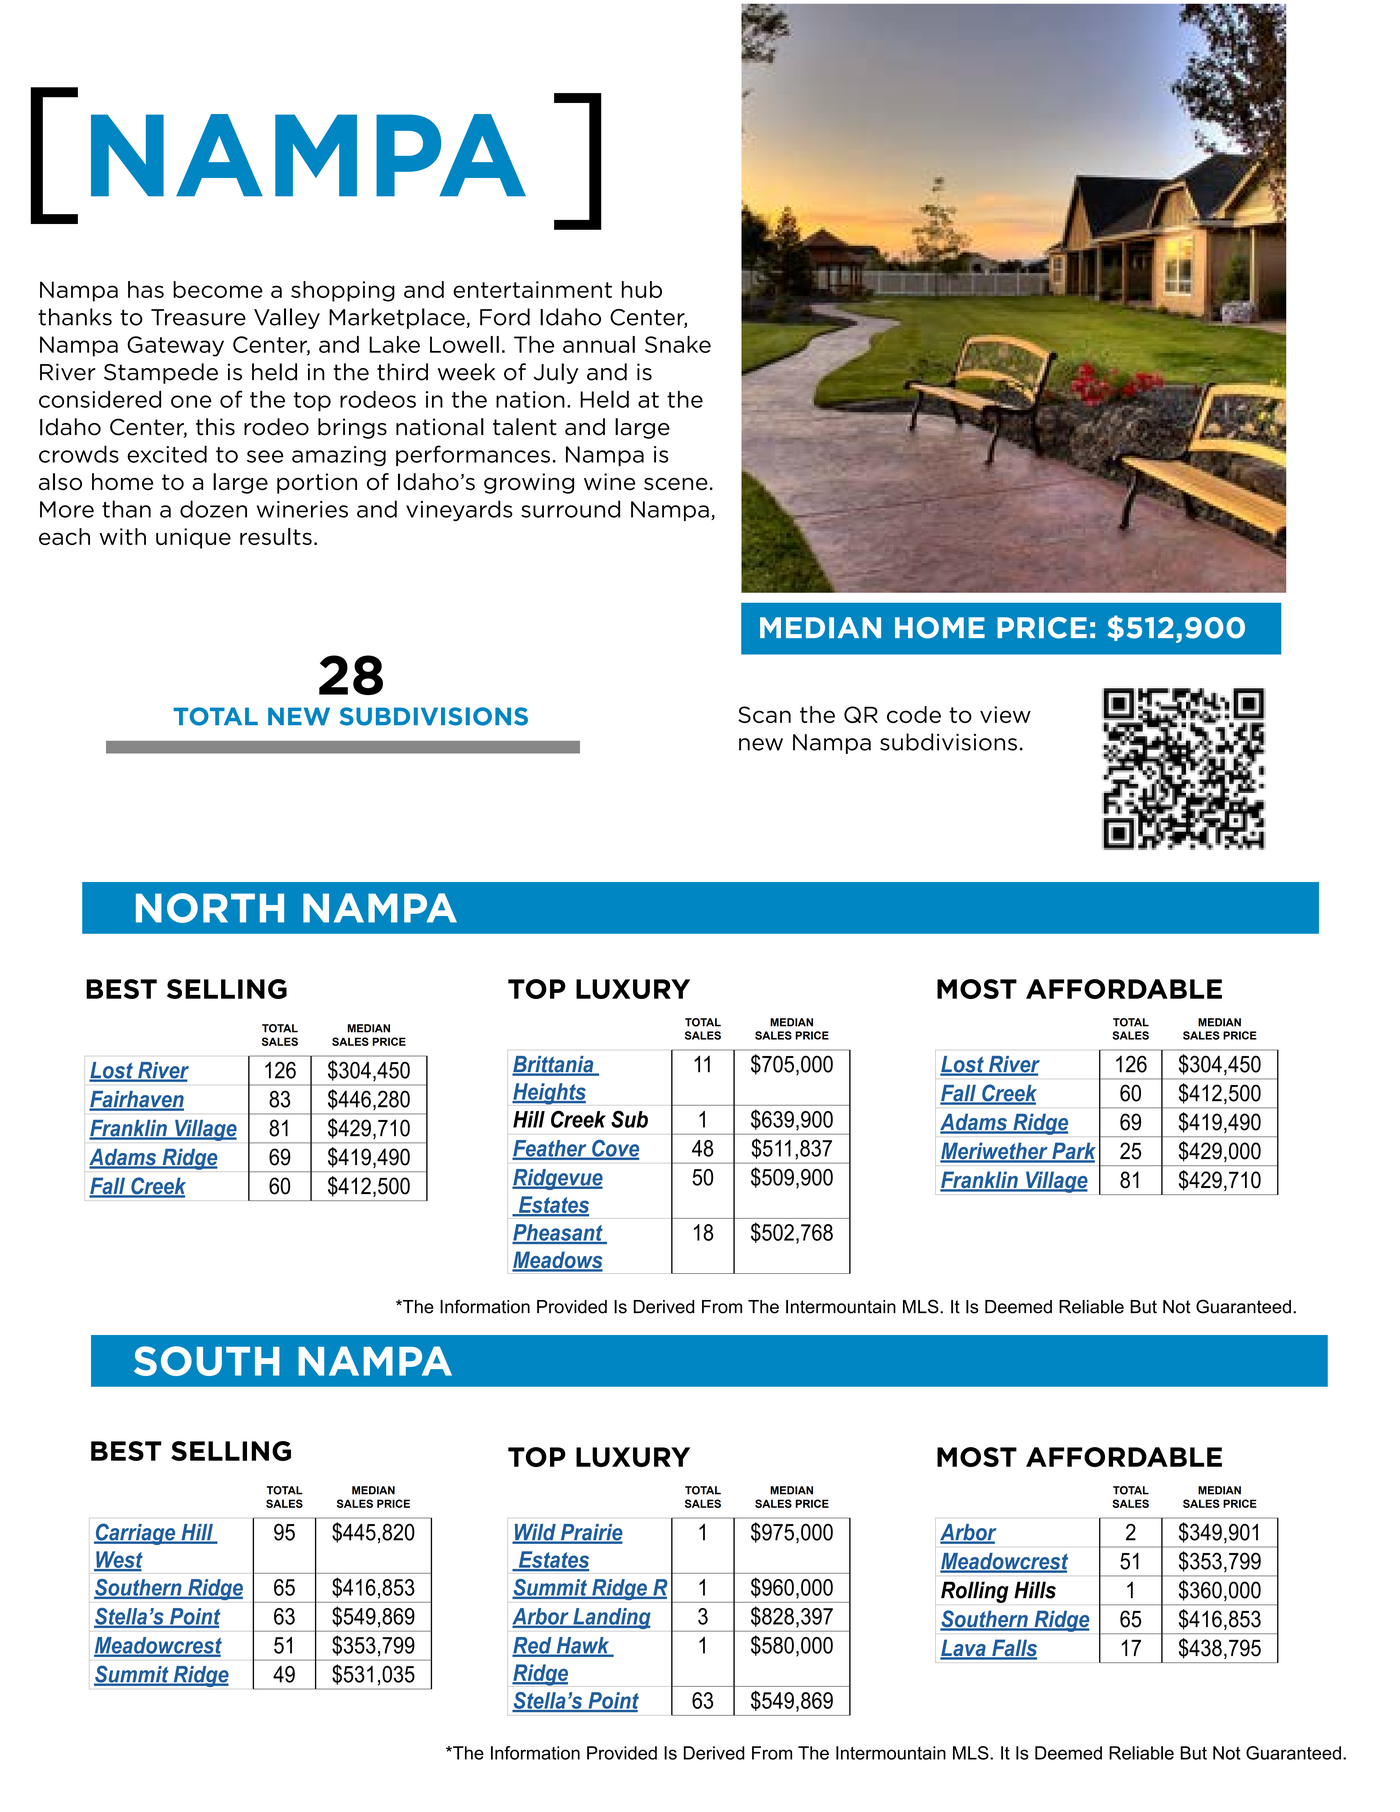 The height and width of the screenshot is (1812, 1400). I want to click on Gateway, so click(175, 346).
